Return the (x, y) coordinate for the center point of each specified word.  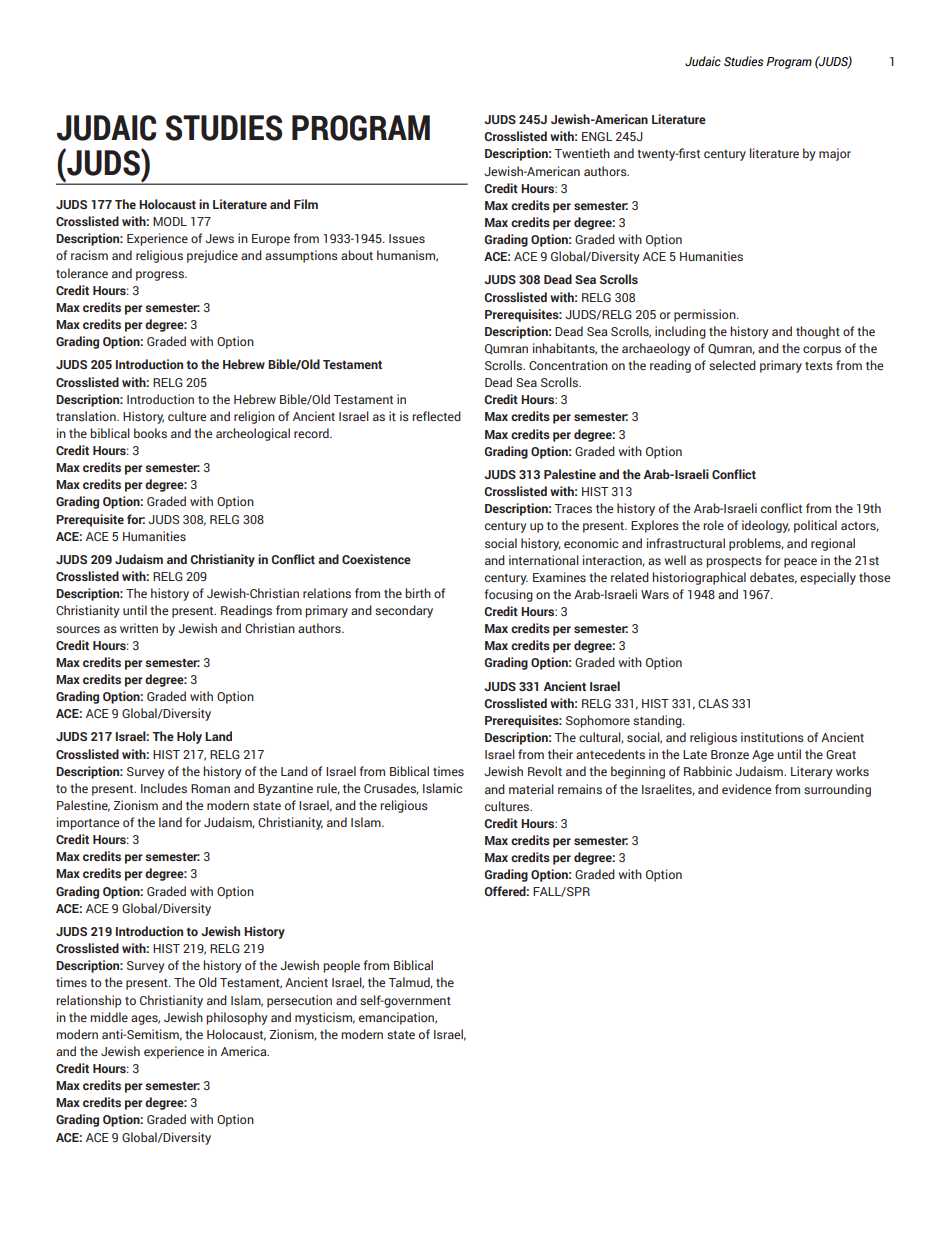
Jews (219, 238)
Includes (164, 788)
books (150, 433)
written (139, 628)
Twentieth (582, 153)
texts (819, 366)
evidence (746, 789)
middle (109, 1017)
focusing (508, 595)
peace (800, 563)
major (835, 154)
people (341, 966)
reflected (436, 416)
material (531, 789)
